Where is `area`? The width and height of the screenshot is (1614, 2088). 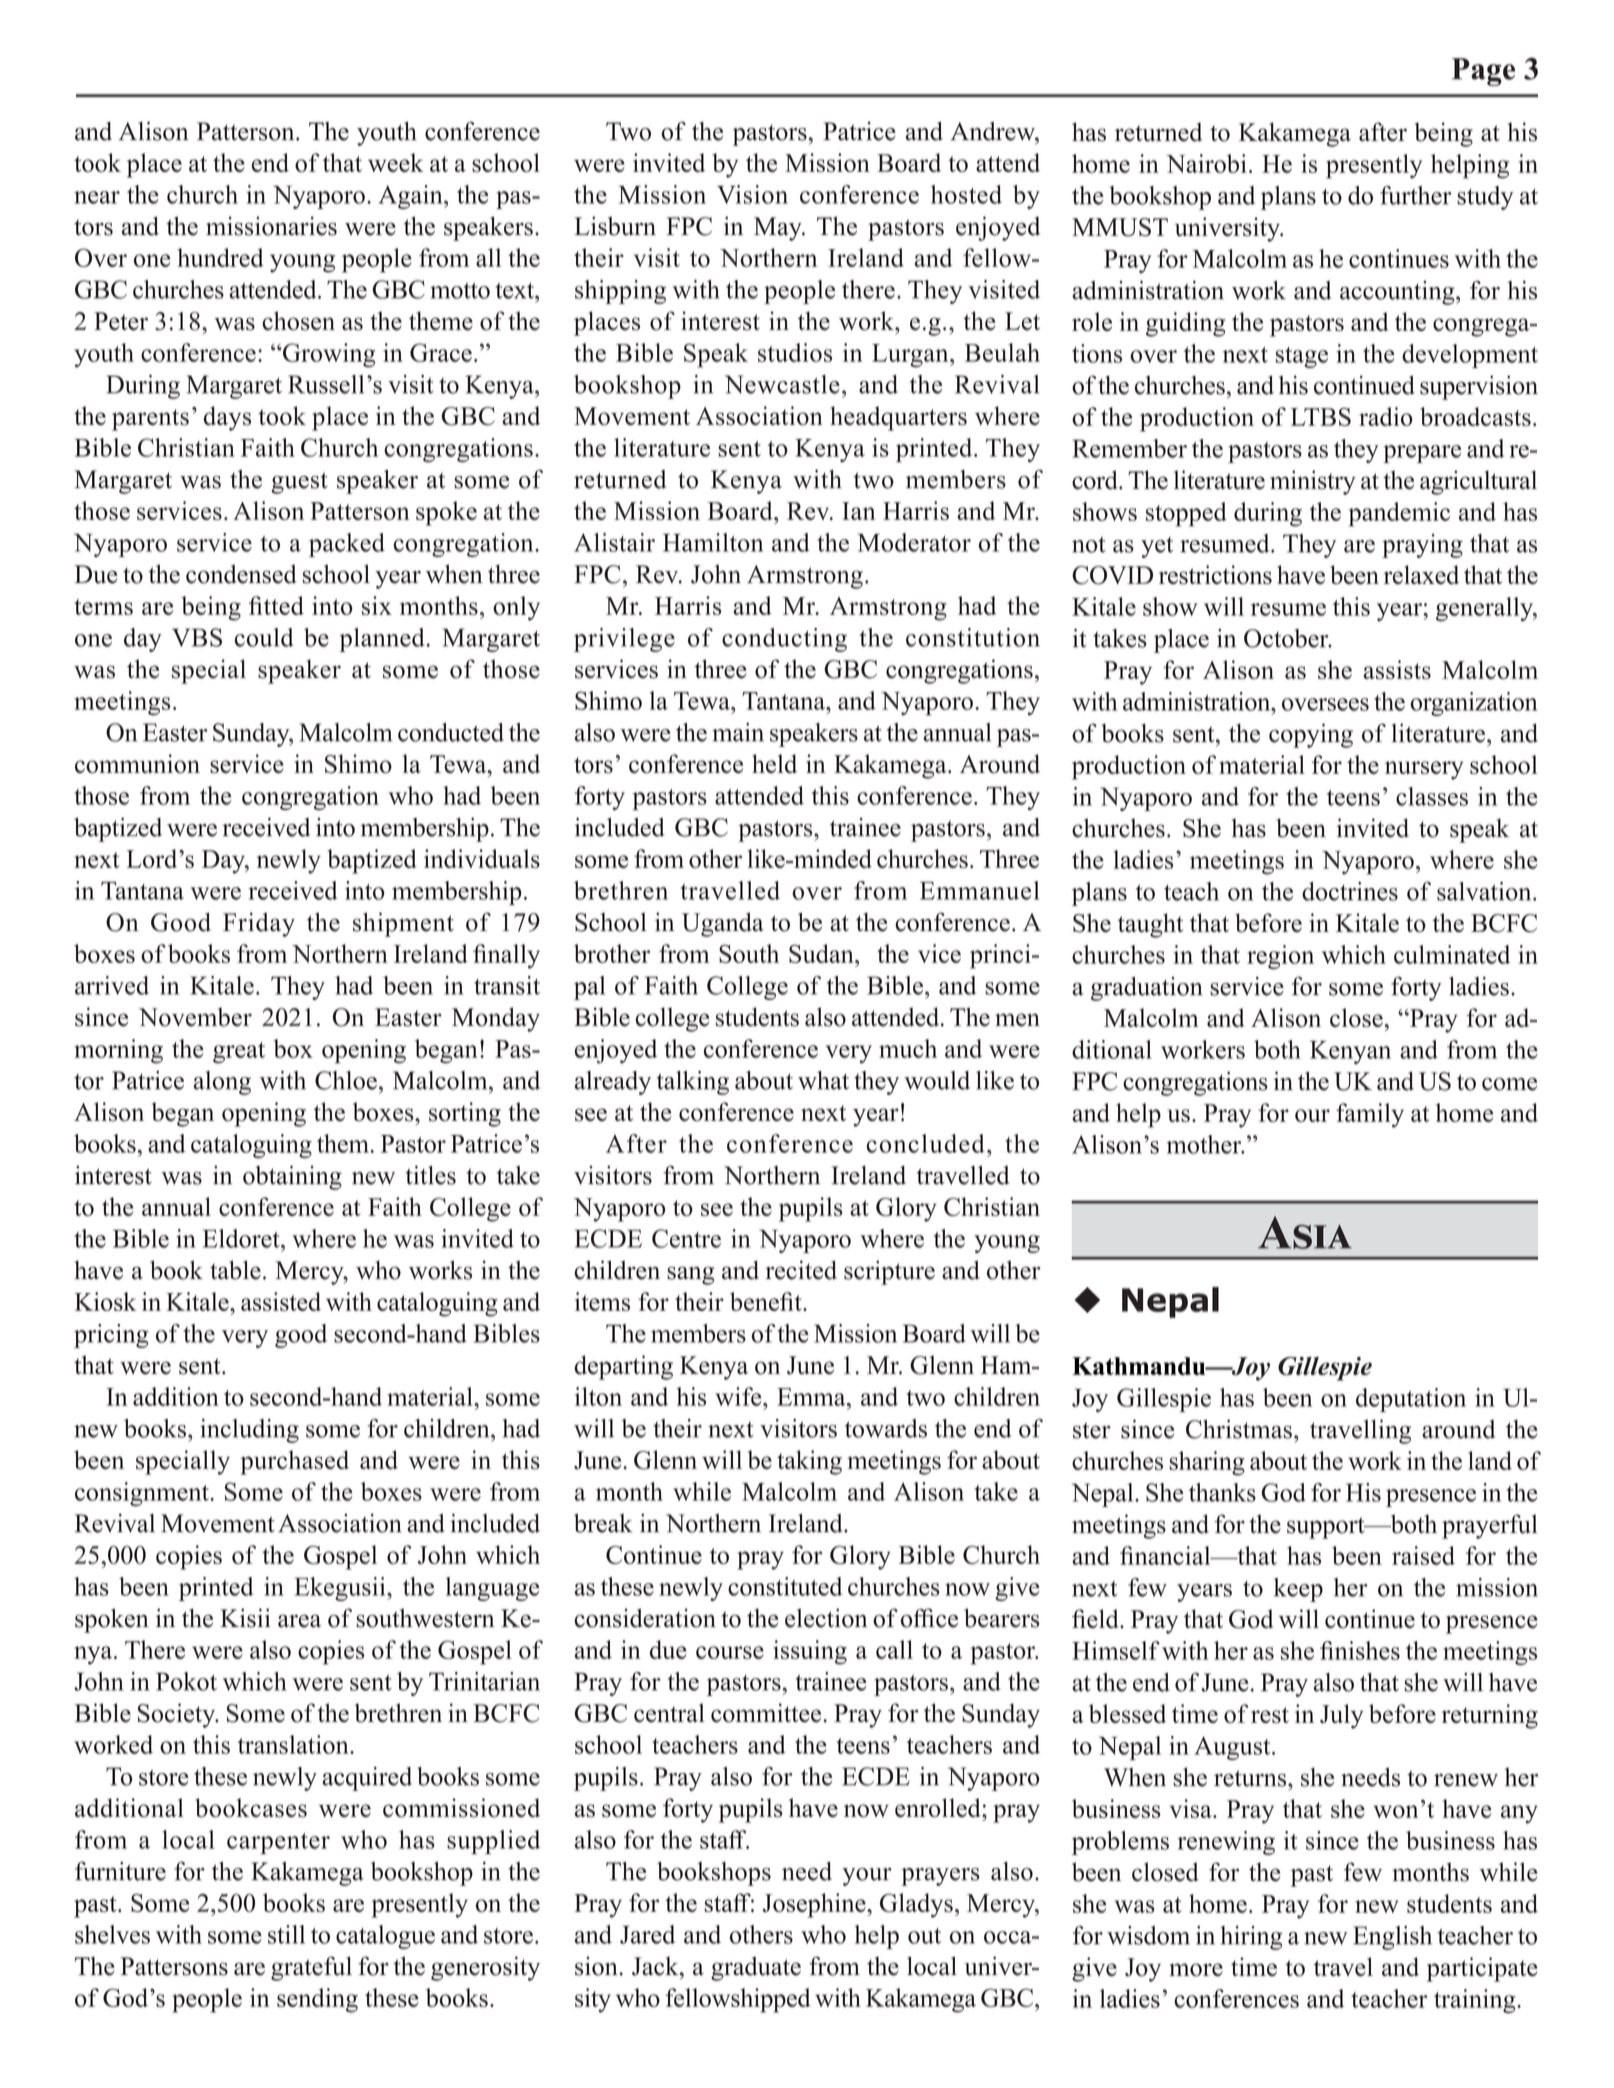 area is located at coordinates (299, 1621).
